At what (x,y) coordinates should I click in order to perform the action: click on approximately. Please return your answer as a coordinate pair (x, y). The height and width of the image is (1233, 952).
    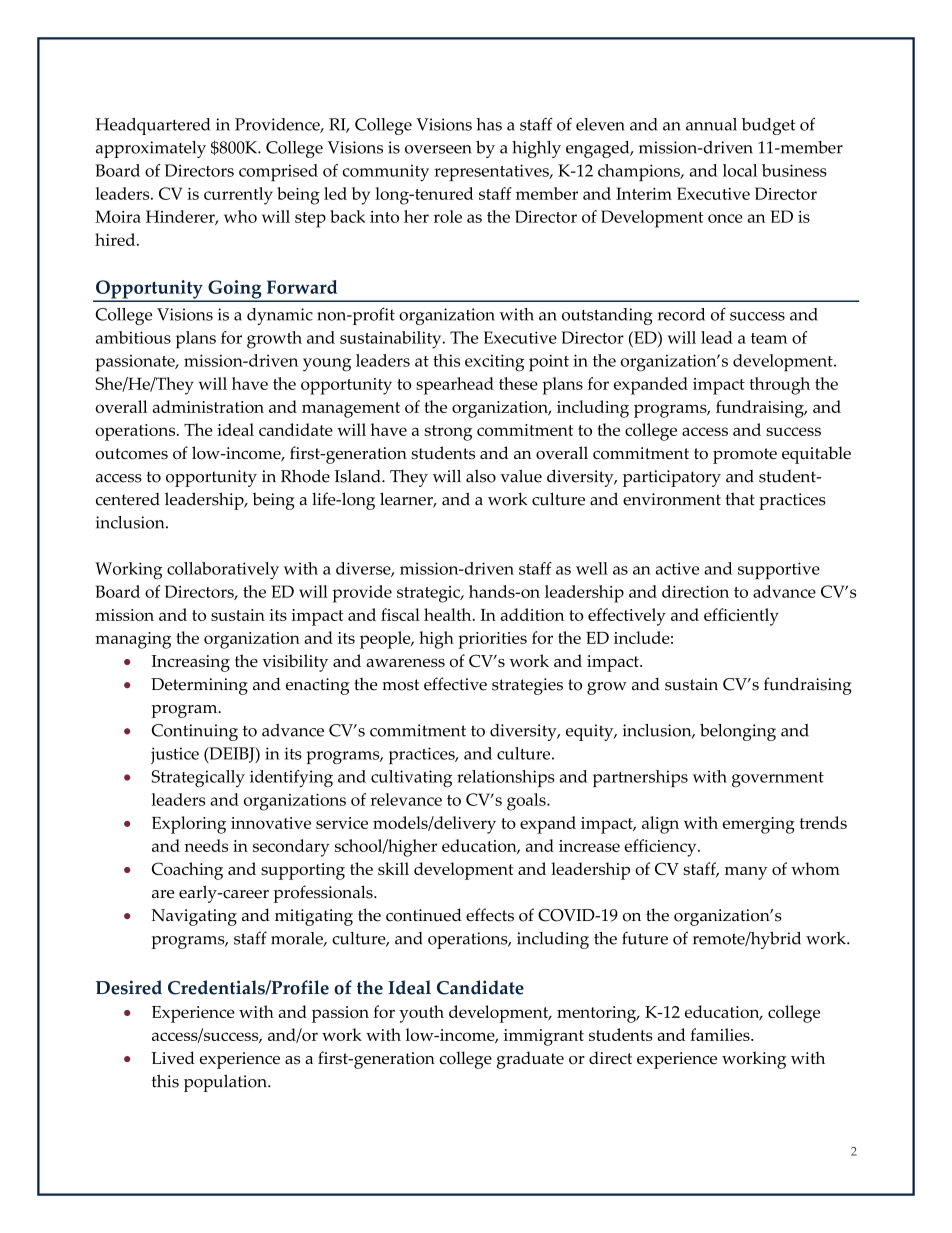
    Looking at the image, I should click on (151, 149).
